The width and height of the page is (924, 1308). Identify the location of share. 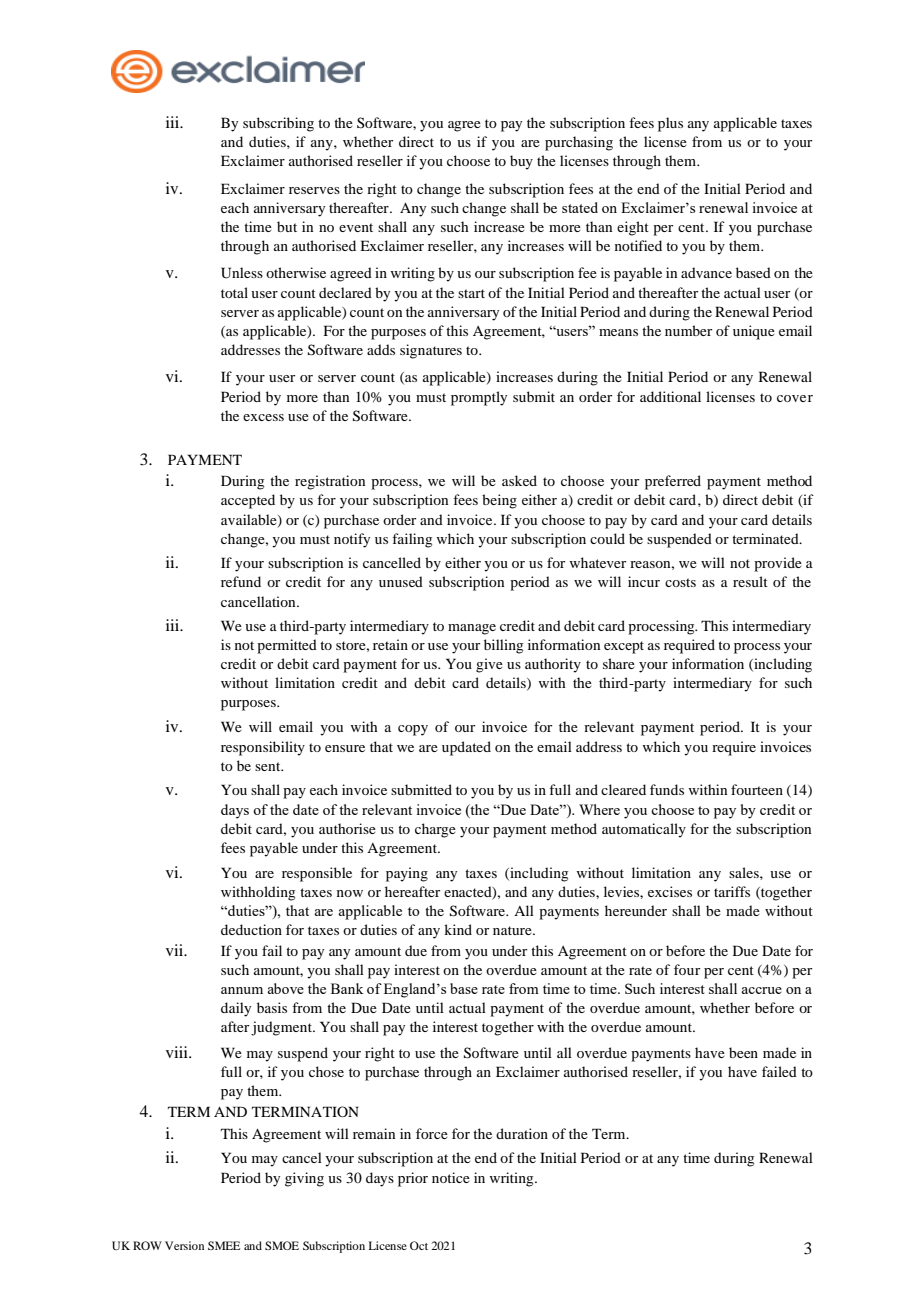
(619, 663).
